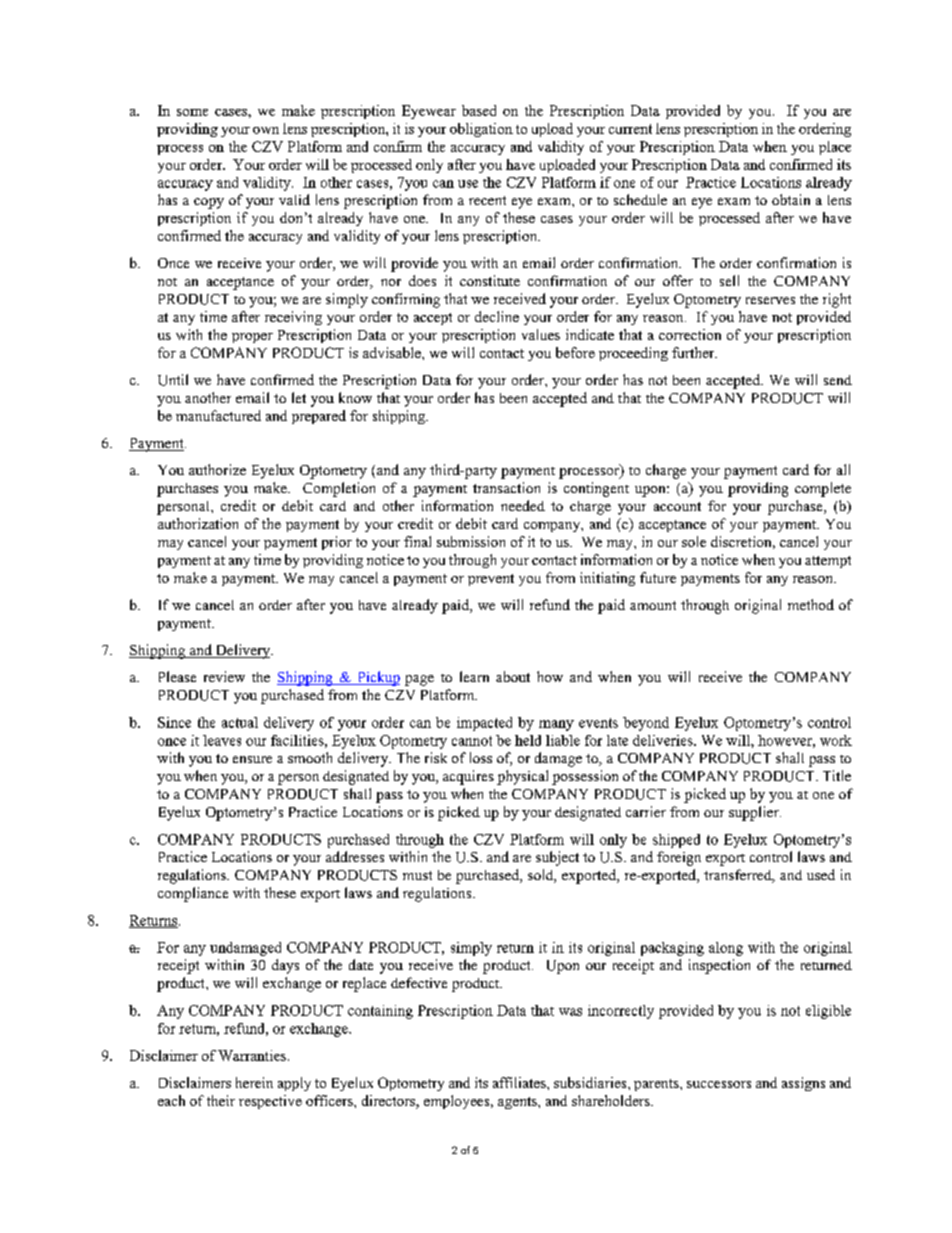  What do you see at coordinates (823, 489) in the screenshot?
I see `complete` at bounding box center [823, 489].
